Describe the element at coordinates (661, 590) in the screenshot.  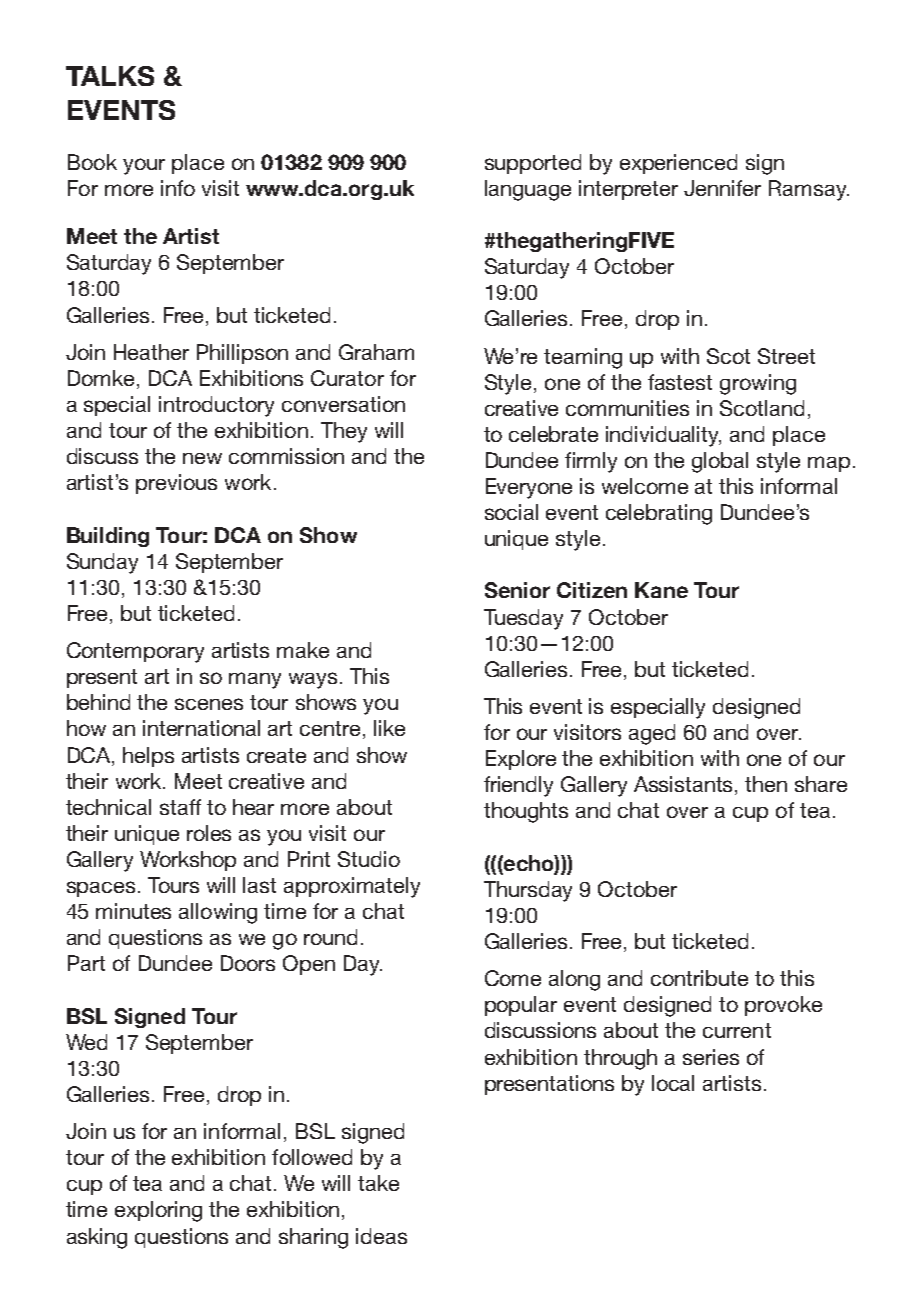
I see `Kane` at that location.
